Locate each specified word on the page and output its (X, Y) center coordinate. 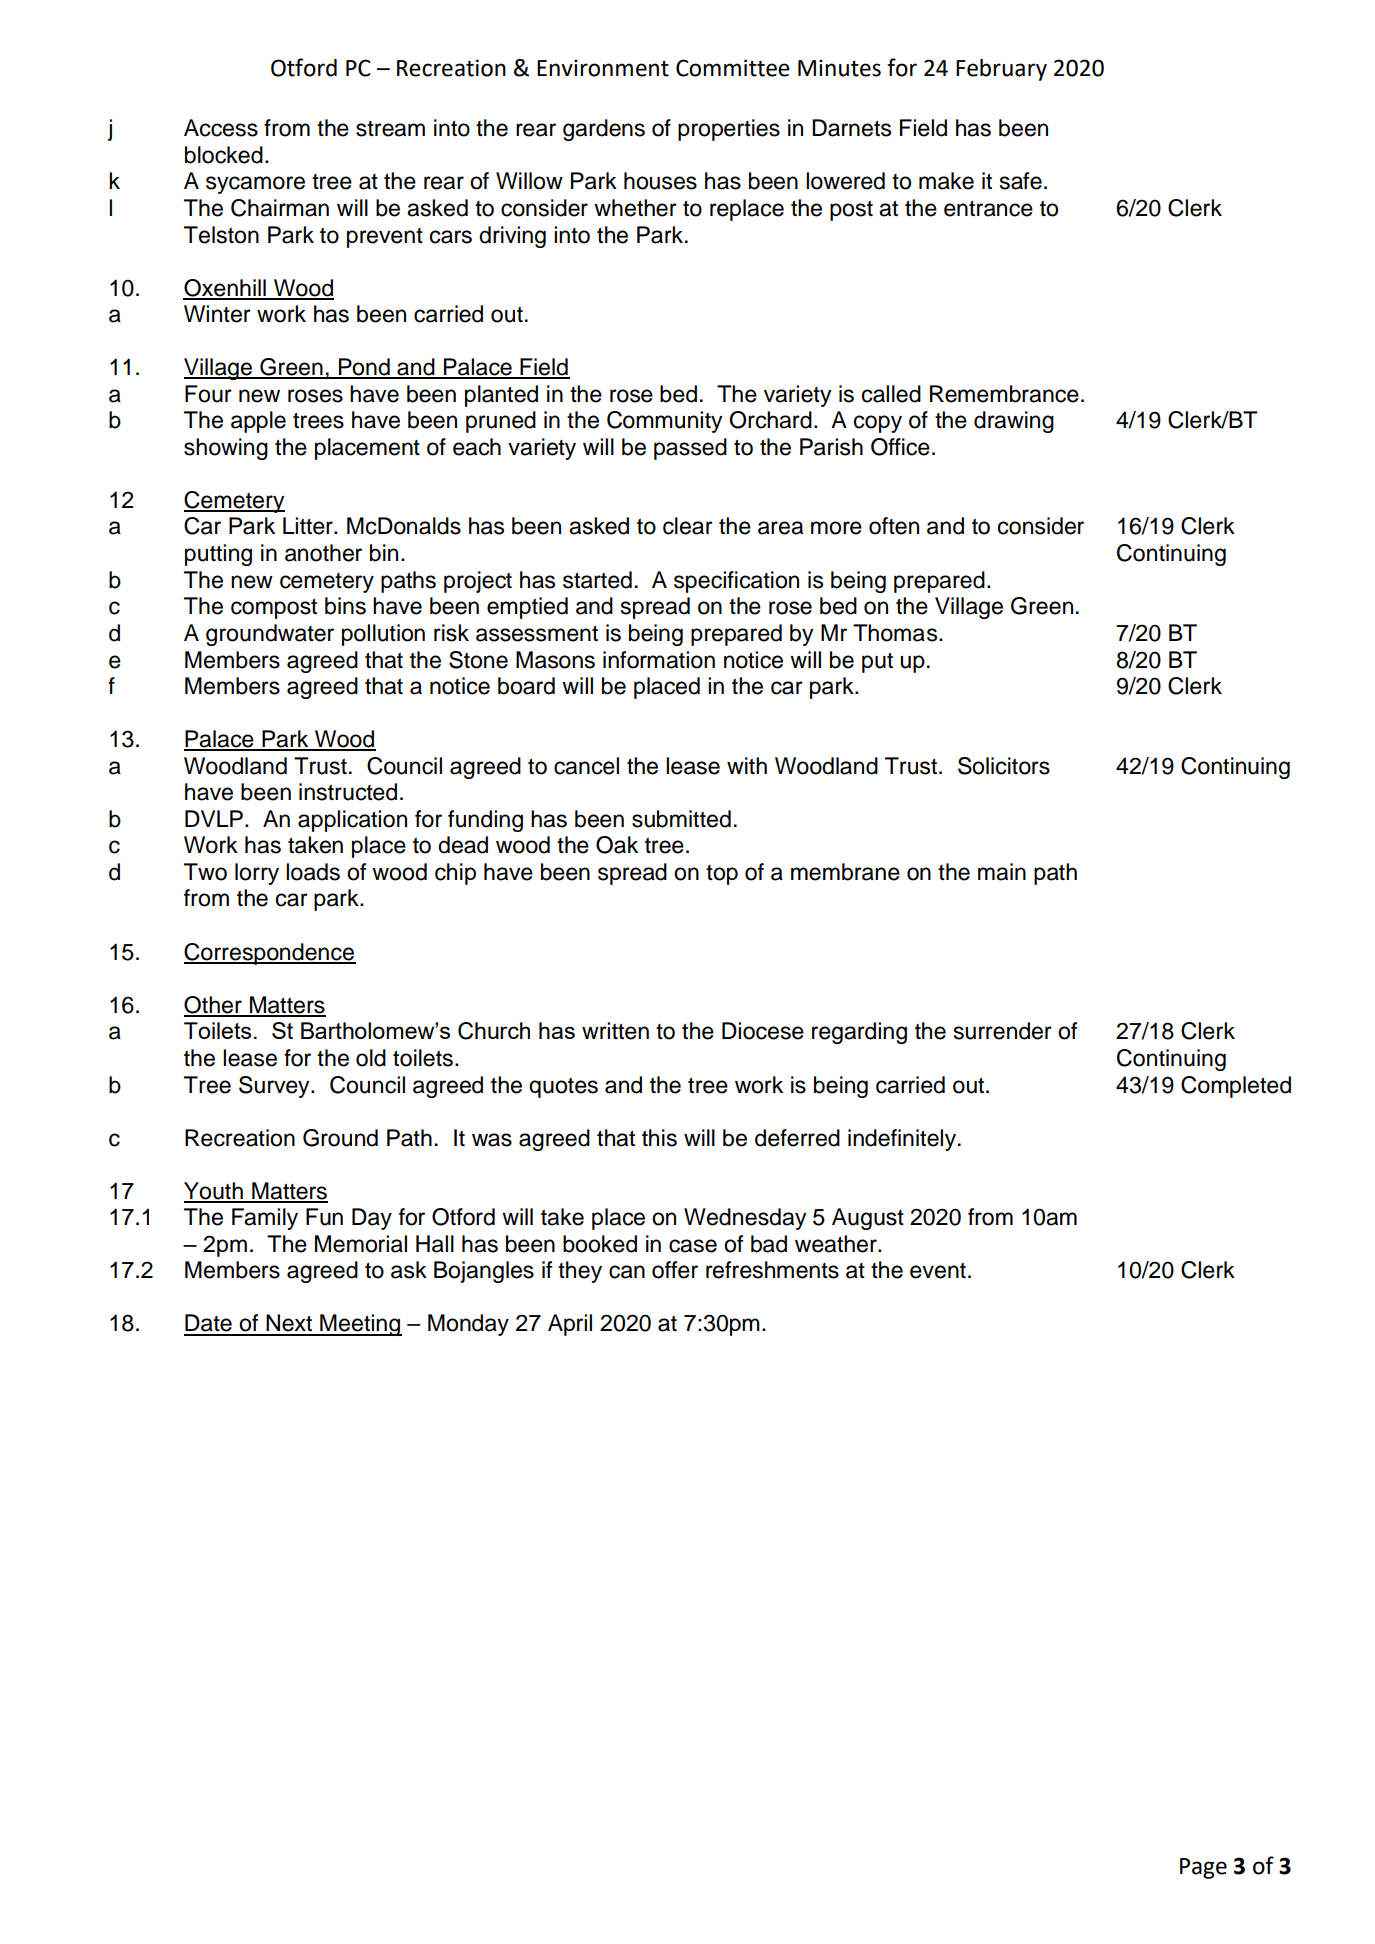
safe (1021, 181)
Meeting (360, 1325)
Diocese (763, 1031)
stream (390, 129)
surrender (1003, 1031)
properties (729, 130)
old (371, 1058)
